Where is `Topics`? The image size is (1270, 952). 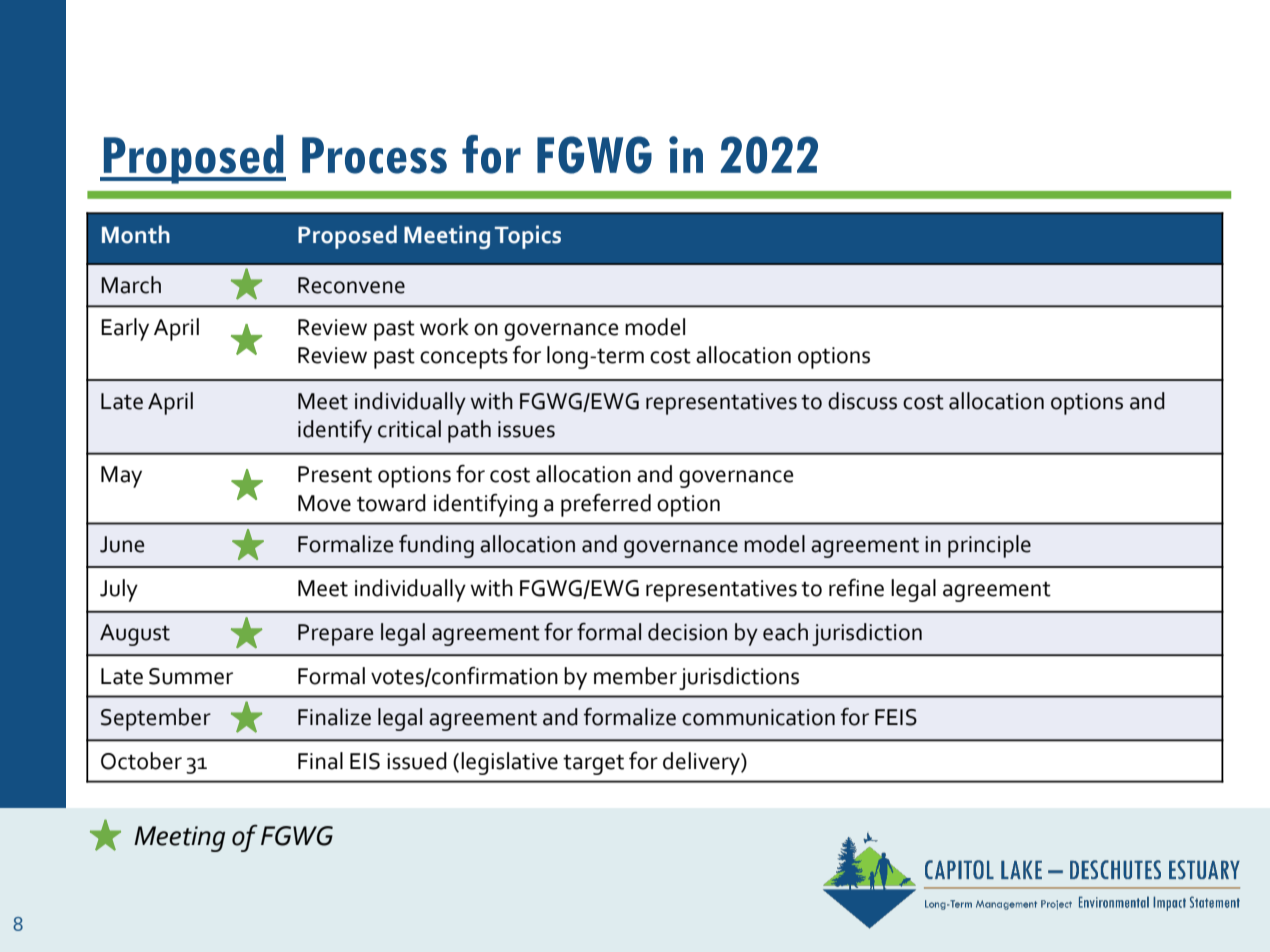
Topics is located at coordinates (528, 237).
